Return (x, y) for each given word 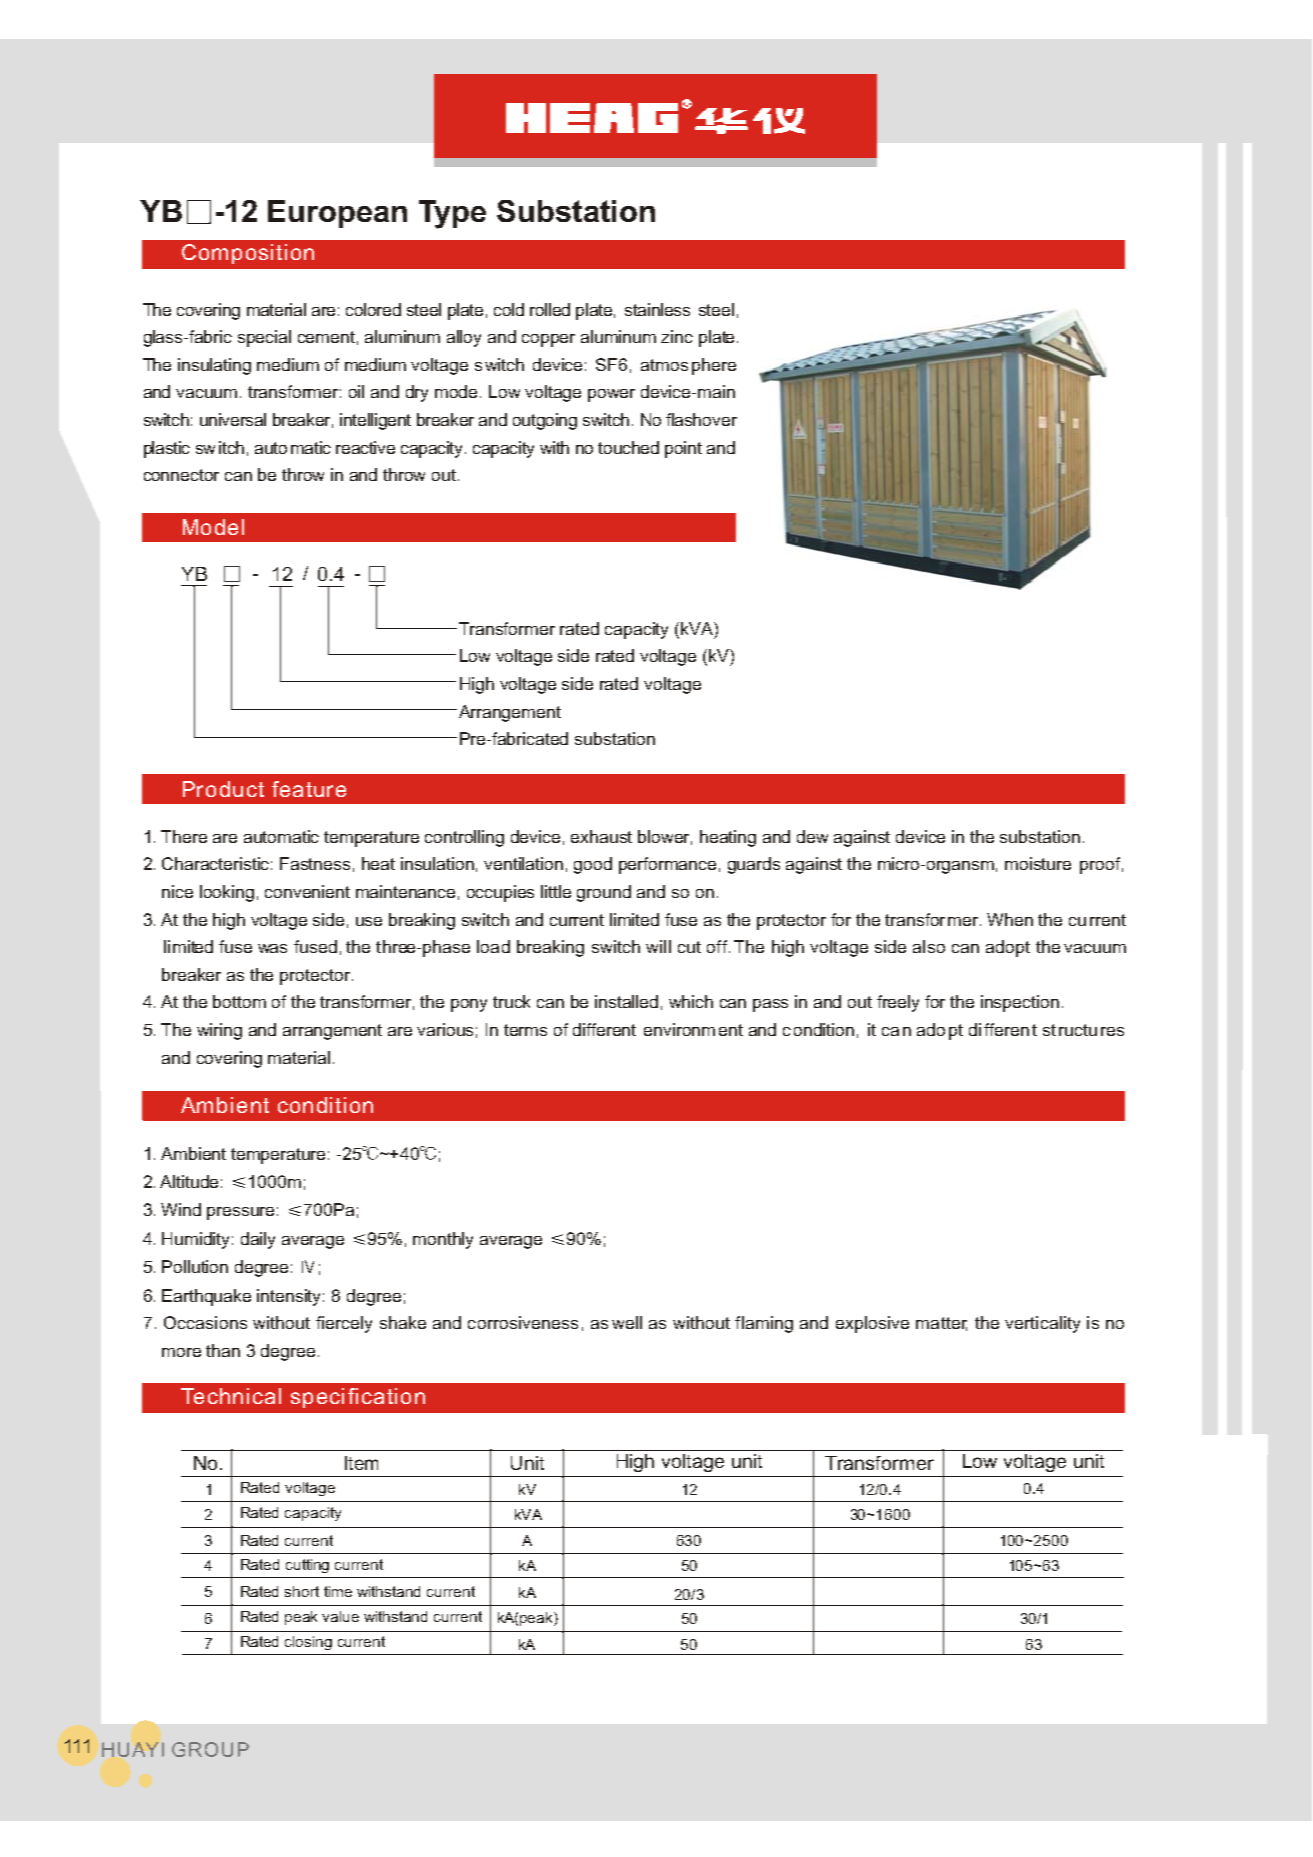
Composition (248, 254)
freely (898, 1003)
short (302, 1591)
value (340, 1616)
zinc (677, 336)
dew (812, 836)
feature (309, 789)
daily (258, 1240)
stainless (657, 309)
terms (525, 1030)
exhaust (601, 836)
